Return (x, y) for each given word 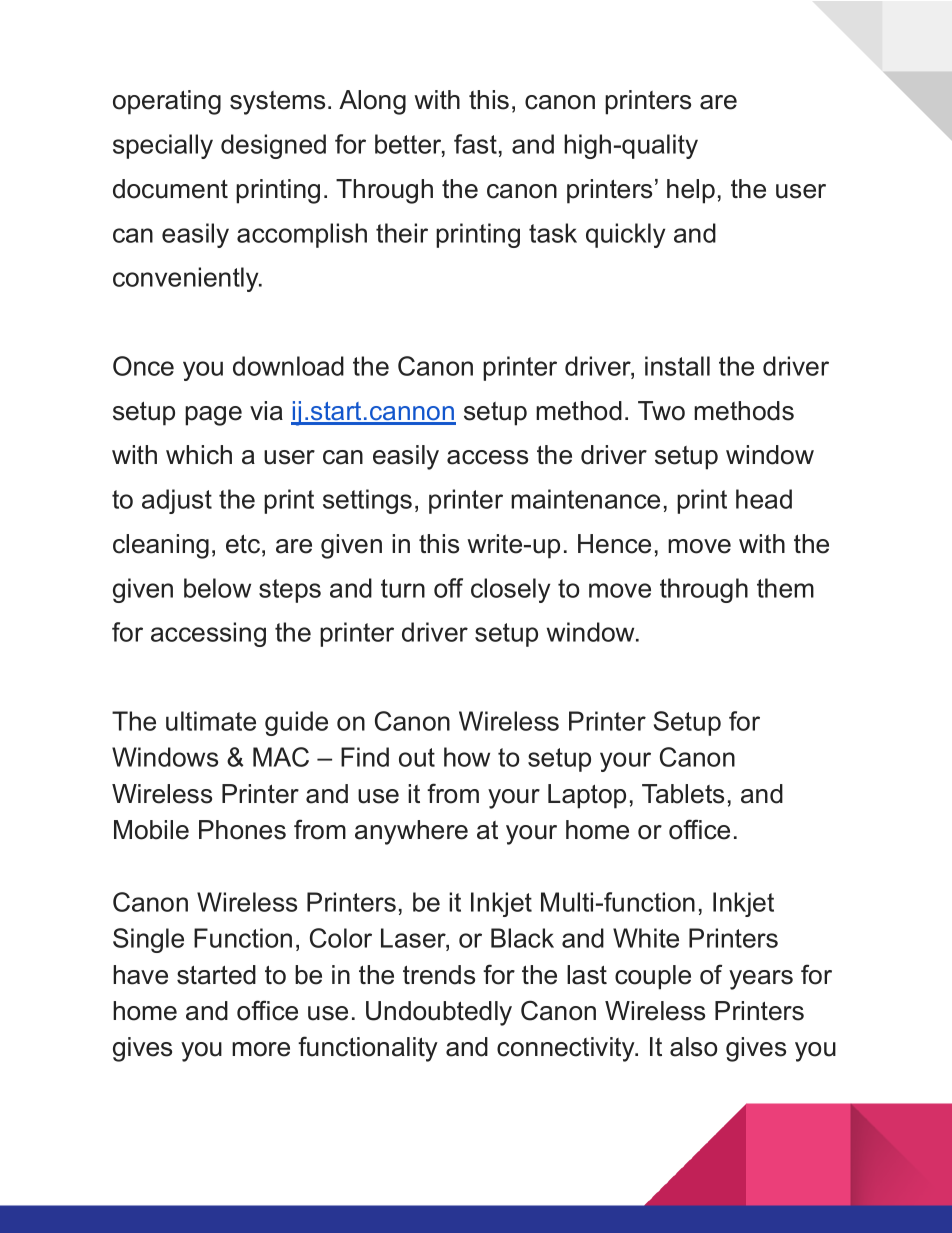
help (691, 191)
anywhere (411, 832)
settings (367, 501)
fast (475, 144)
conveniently (187, 279)
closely (510, 590)
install (677, 366)
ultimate (211, 721)
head (764, 499)
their (402, 233)
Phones (242, 830)
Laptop (587, 796)
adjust (177, 501)
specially (163, 146)
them (785, 588)
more (261, 1049)
